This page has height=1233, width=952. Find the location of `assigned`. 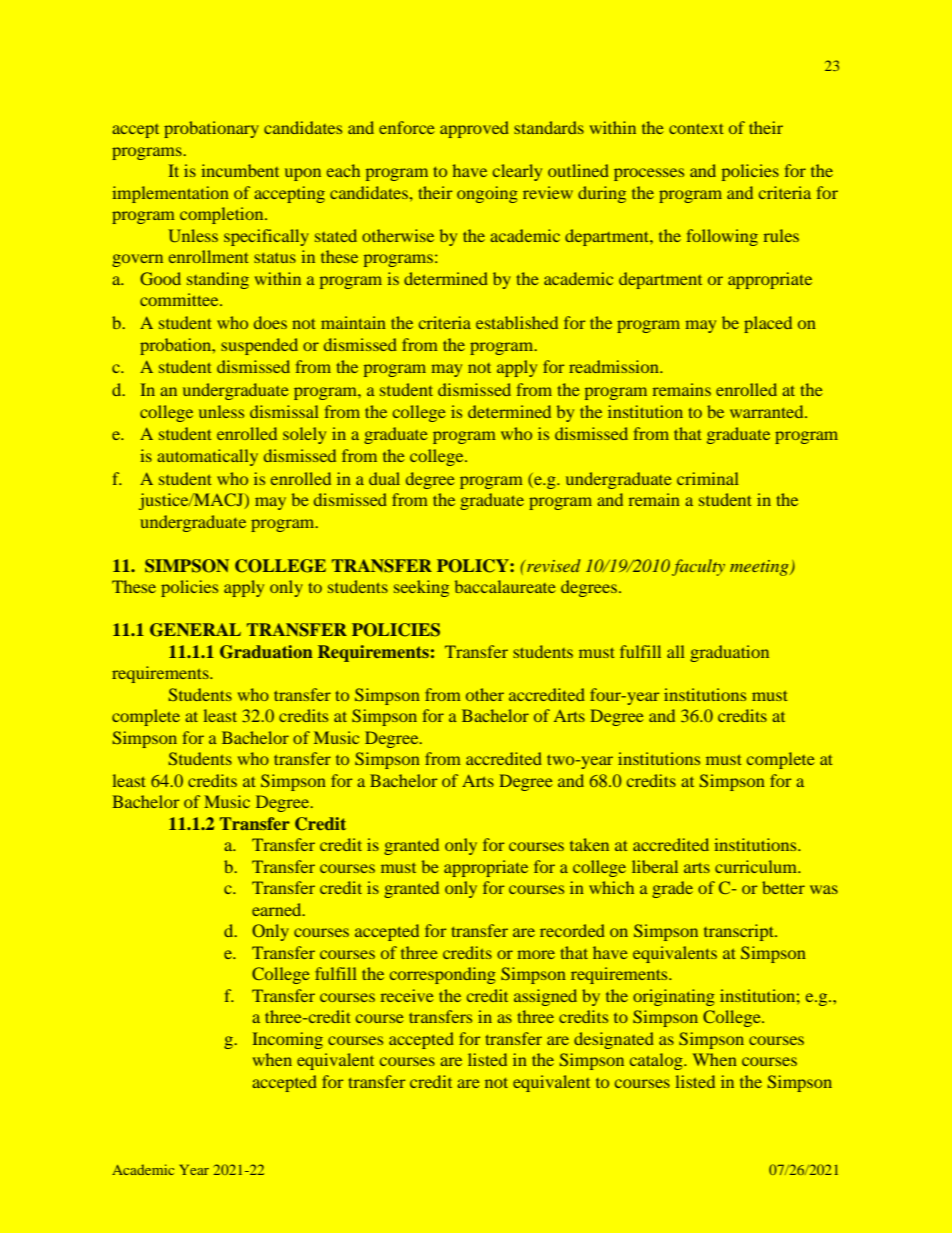

assigned is located at coordinates (545, 997).
